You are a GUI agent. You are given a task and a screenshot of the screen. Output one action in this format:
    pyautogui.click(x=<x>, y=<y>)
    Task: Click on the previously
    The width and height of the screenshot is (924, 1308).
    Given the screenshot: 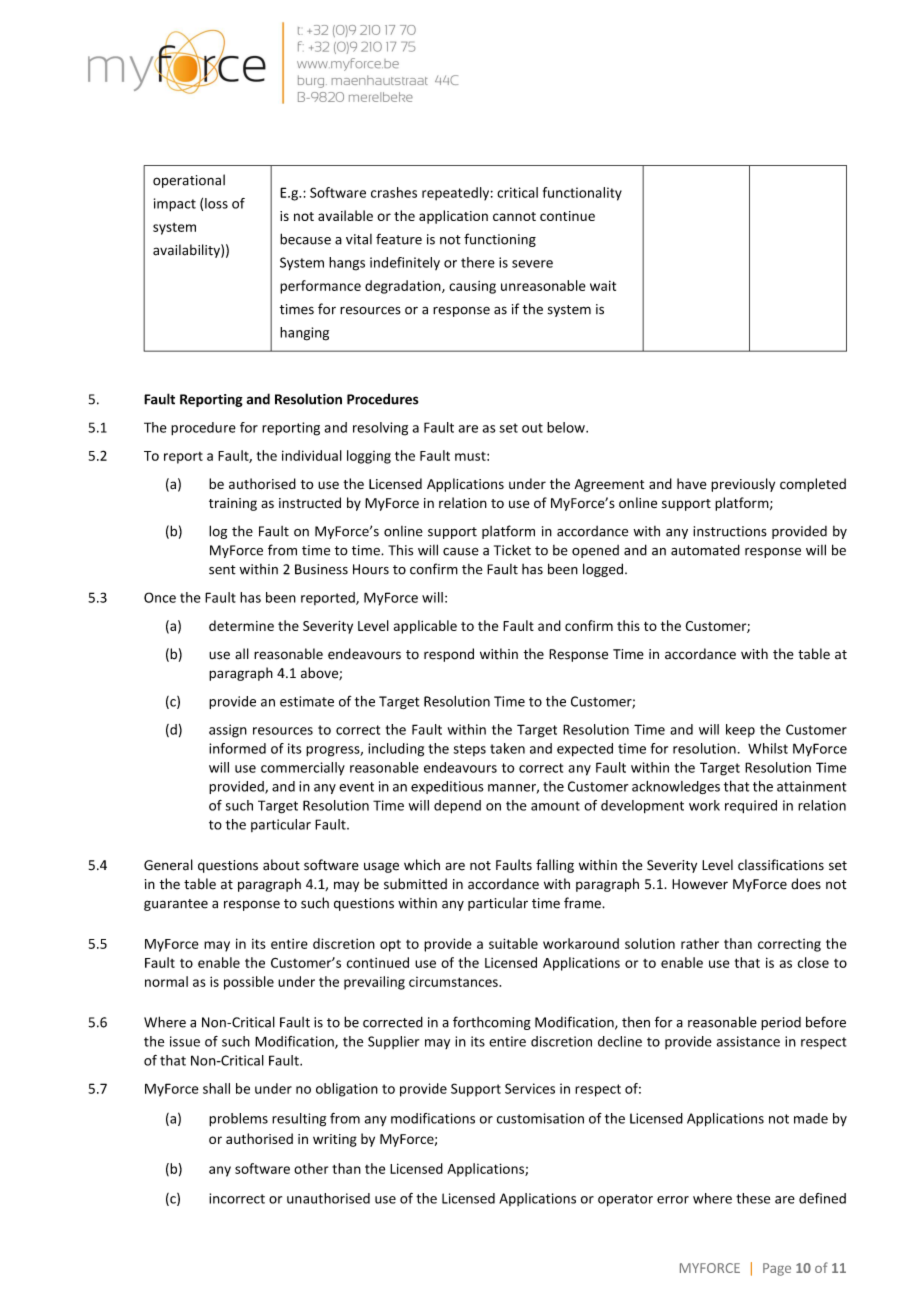 What is the action you would take?
    pyautogui.click(x=743, y=485)
